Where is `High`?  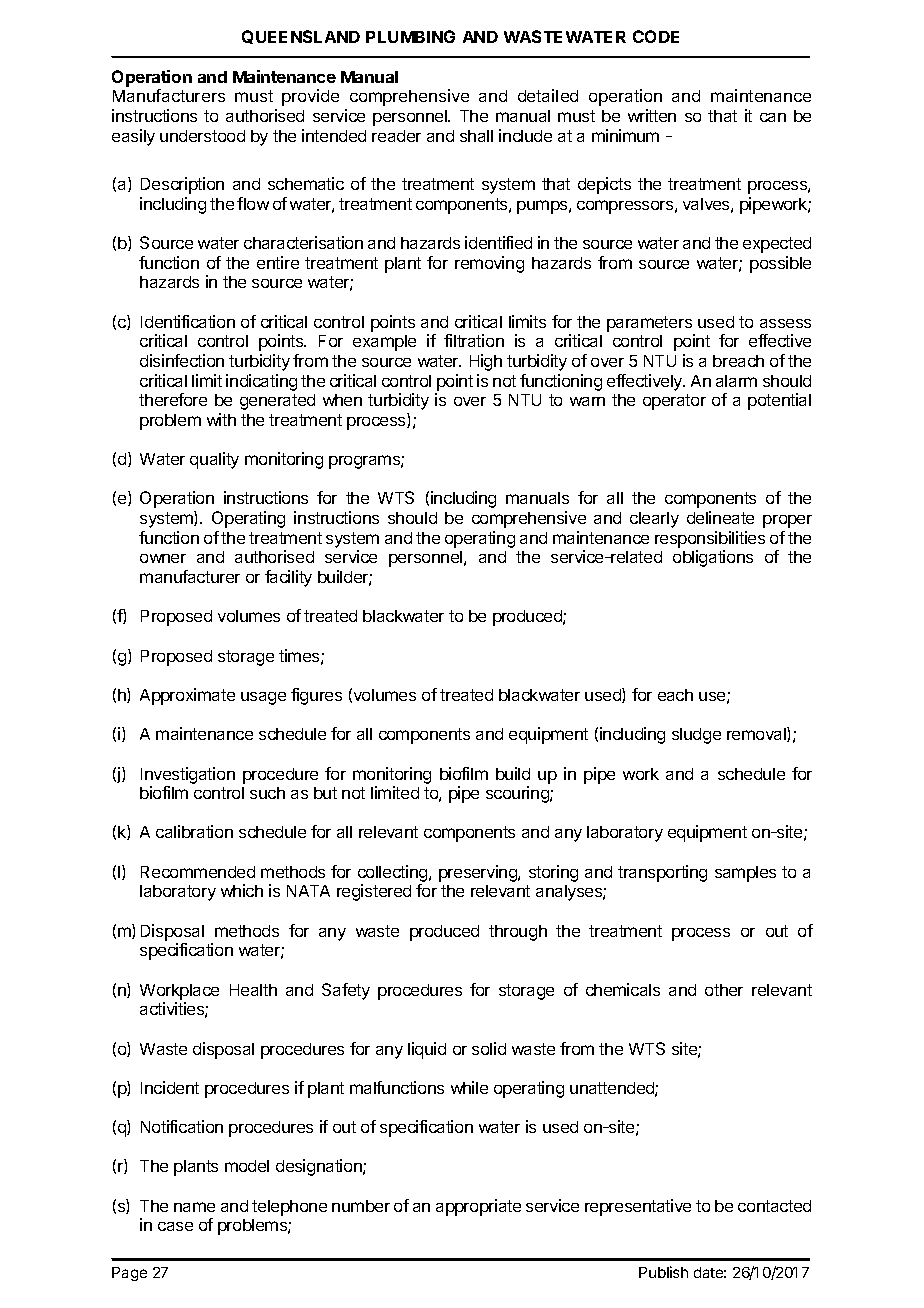 High is located at coordinates (486, 362).
